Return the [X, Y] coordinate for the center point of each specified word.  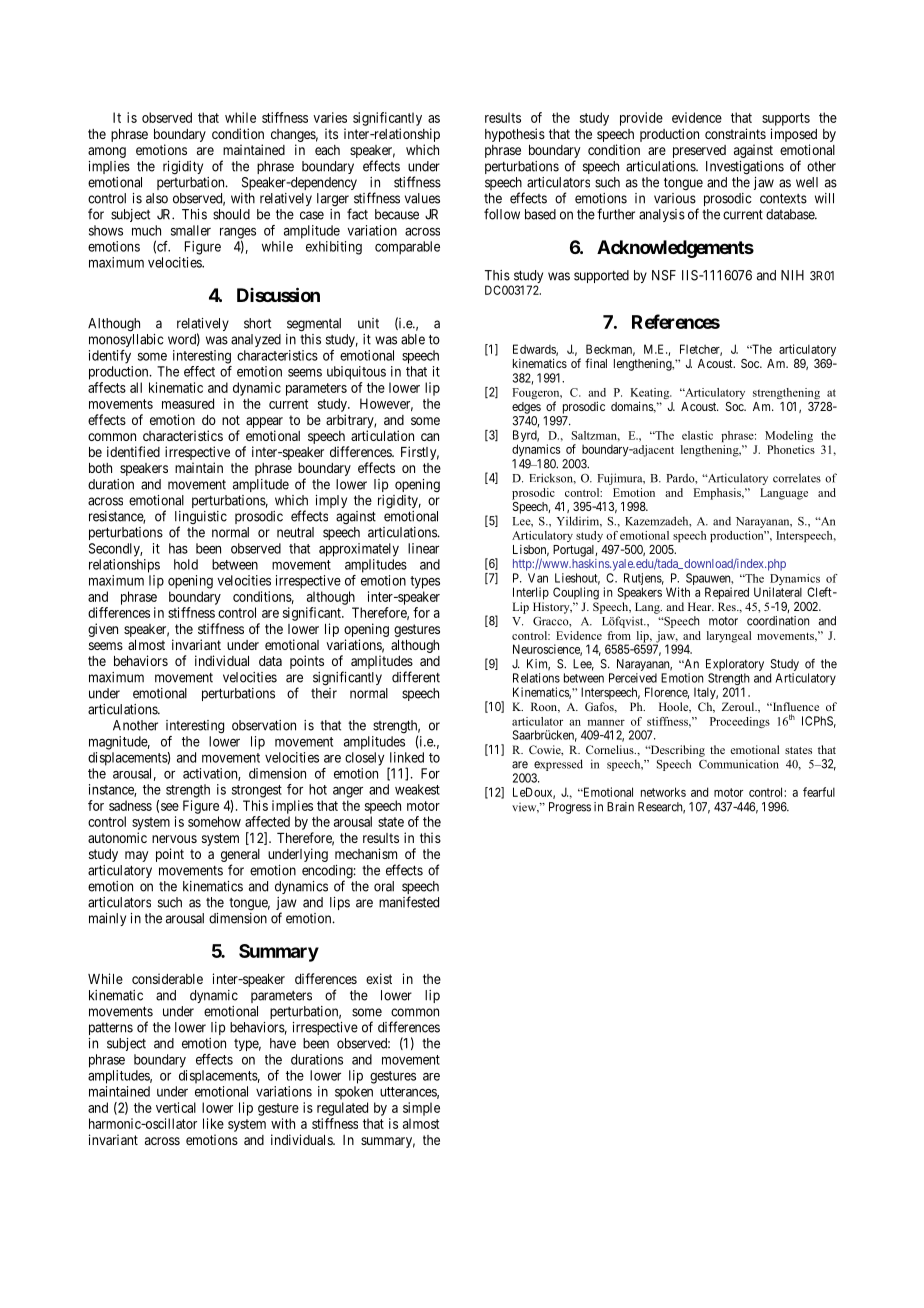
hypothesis [515, 135]
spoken [354, 1093]
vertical [176, 1107]
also [157, 198]
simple [421, 1109]
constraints [735, 133]
